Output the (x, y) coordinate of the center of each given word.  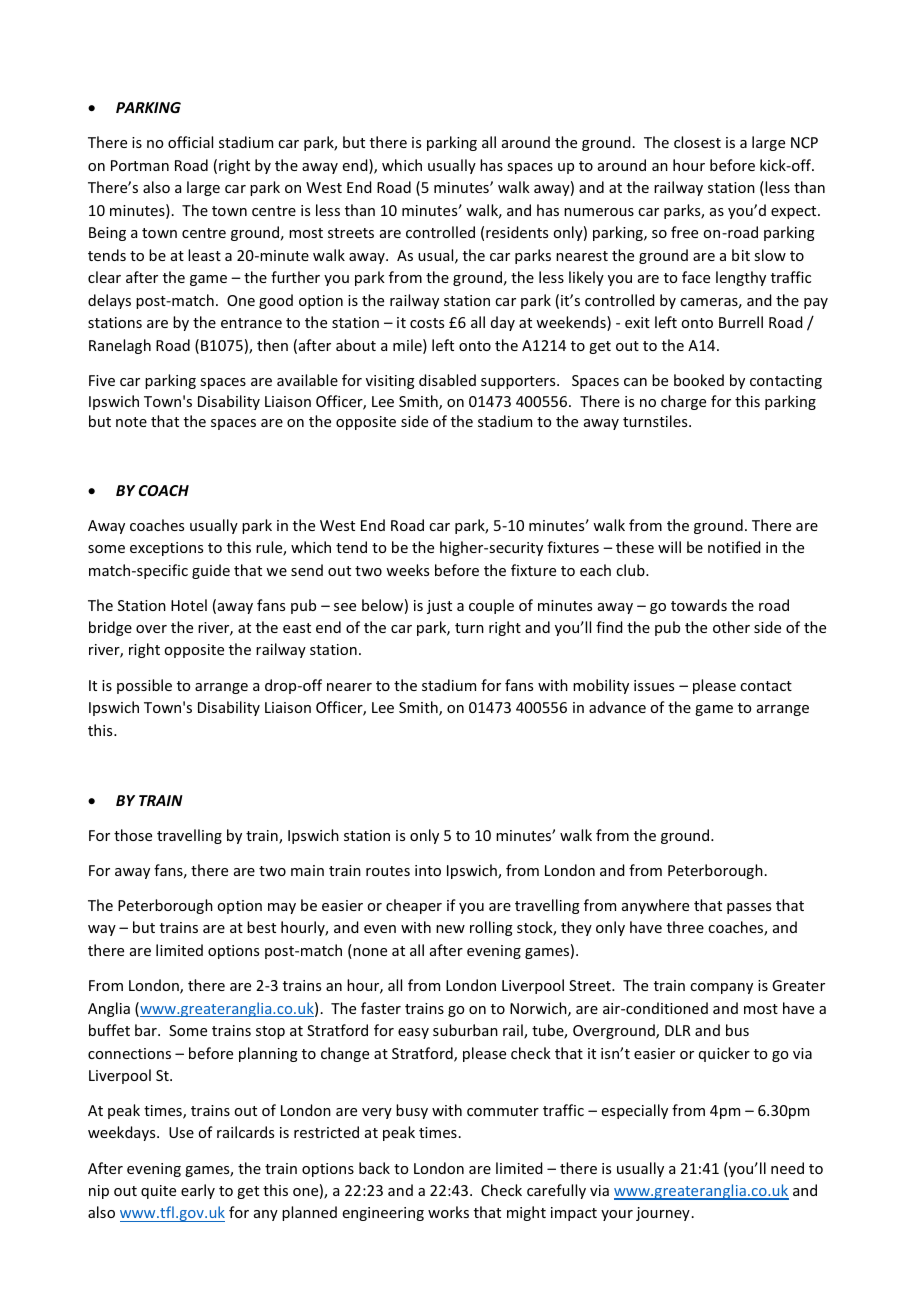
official (190, 142)
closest (697, 142)
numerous (599, 212)
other (731, 627)
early (198, 1191)
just (439, 607)
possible (144, 686)
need (787, 1168)
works (448, 1212)
